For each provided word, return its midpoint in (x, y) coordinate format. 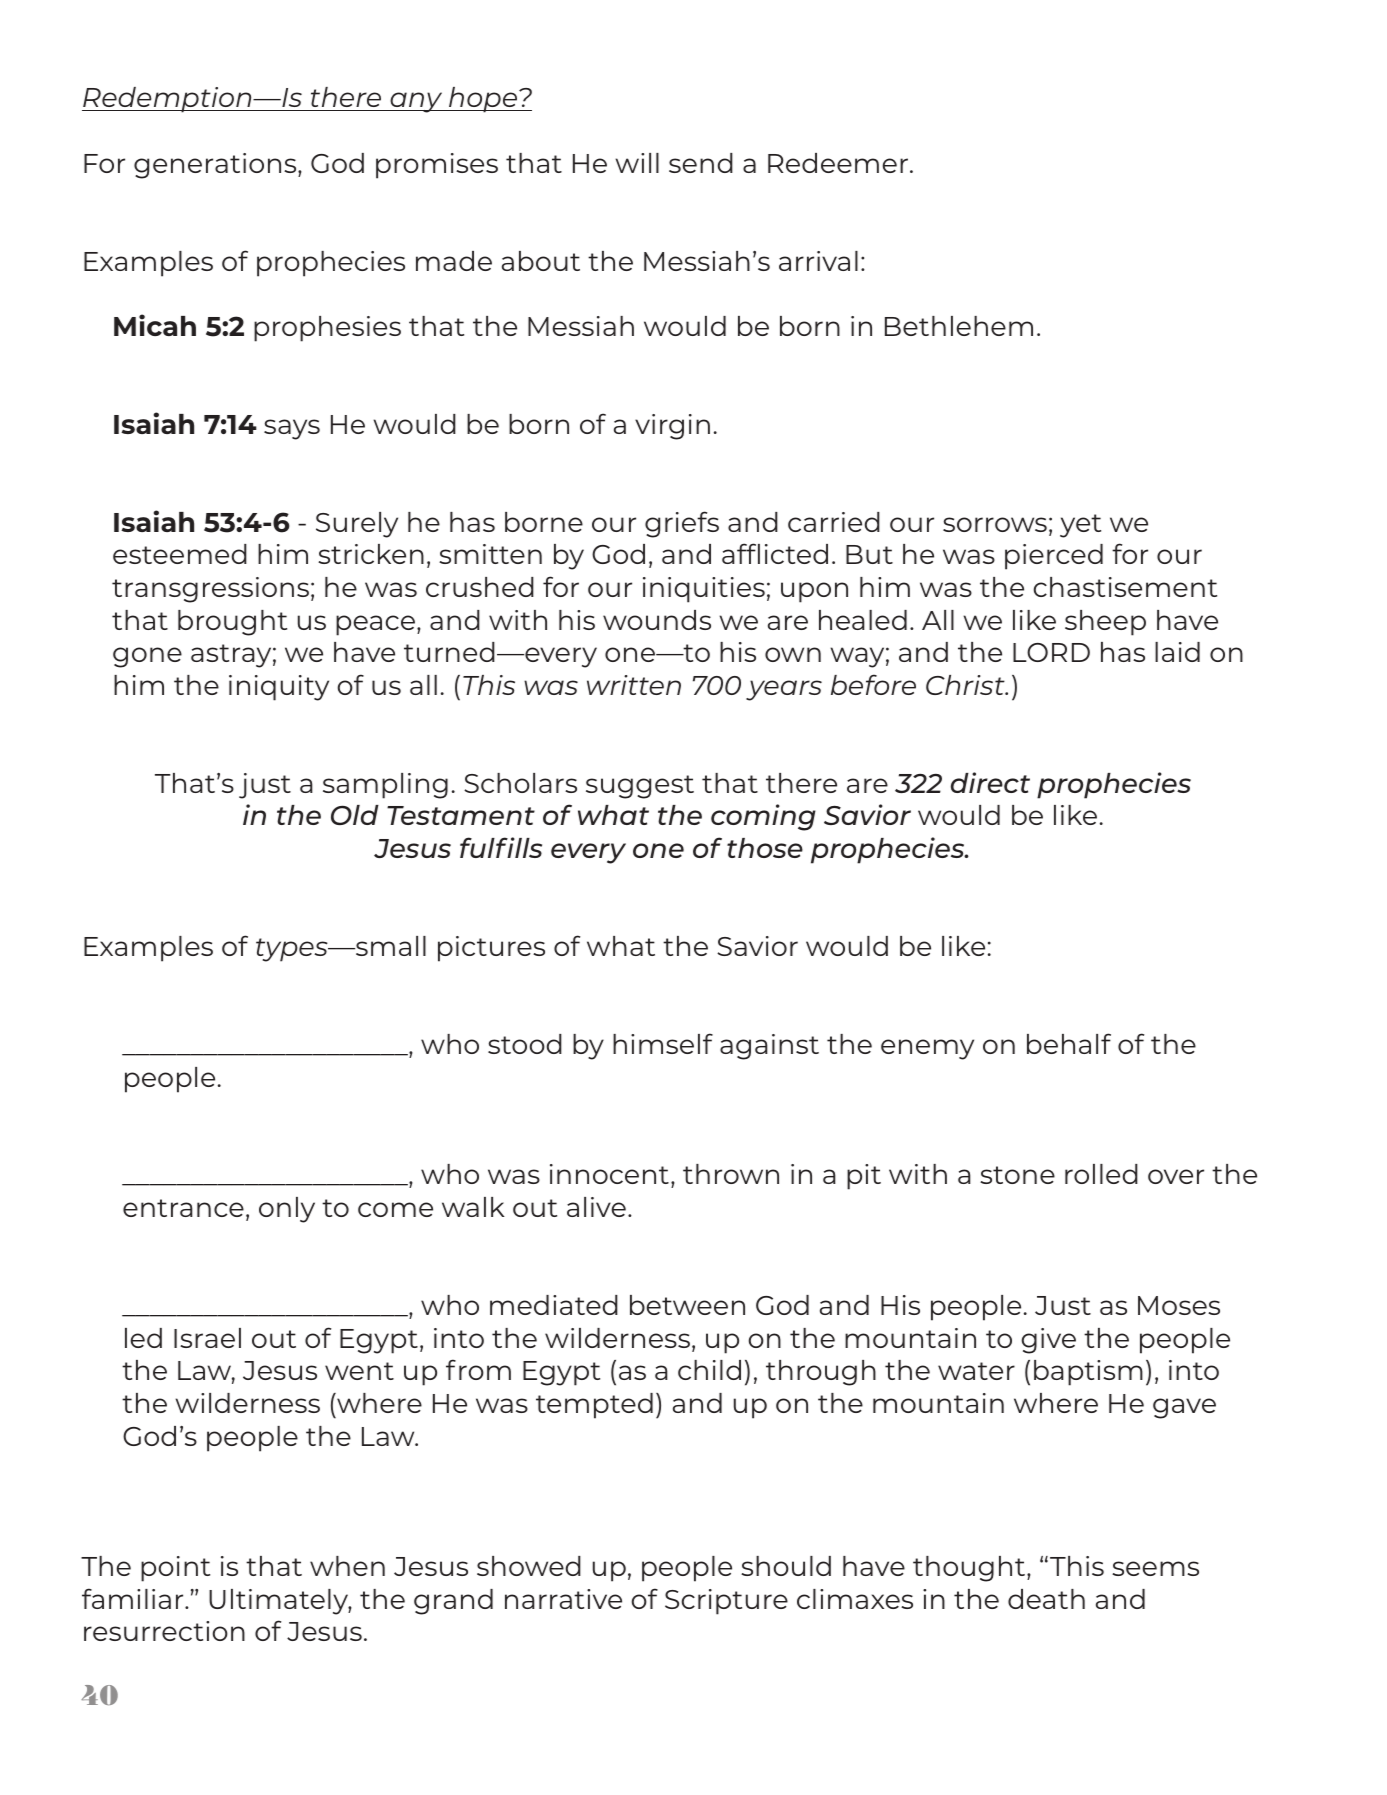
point (175, 1569)
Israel (207, 1338)
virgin (672, 427)
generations (216, 166)
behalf (1069, 1043)
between (687, 1305)
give (1048, 1341)
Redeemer (838, 163)
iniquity (279, 688)
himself (663, 1043)
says (292, 429)
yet (1080, 526)
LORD (1051, 652)
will (637, 163)
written (634, 685)
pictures (491, 949)
